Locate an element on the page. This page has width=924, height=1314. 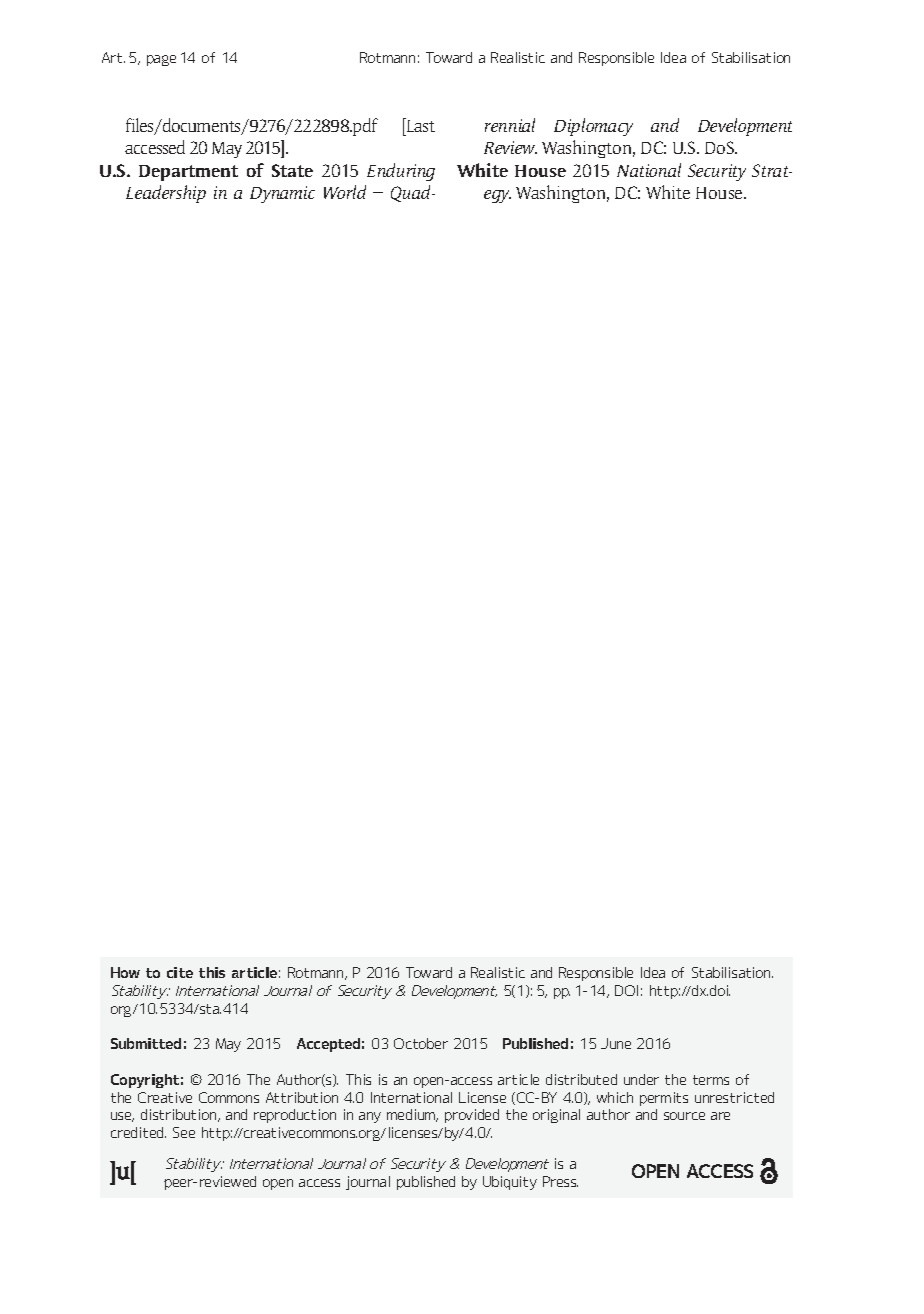
Leadership is located at coordinates (166, 194).
